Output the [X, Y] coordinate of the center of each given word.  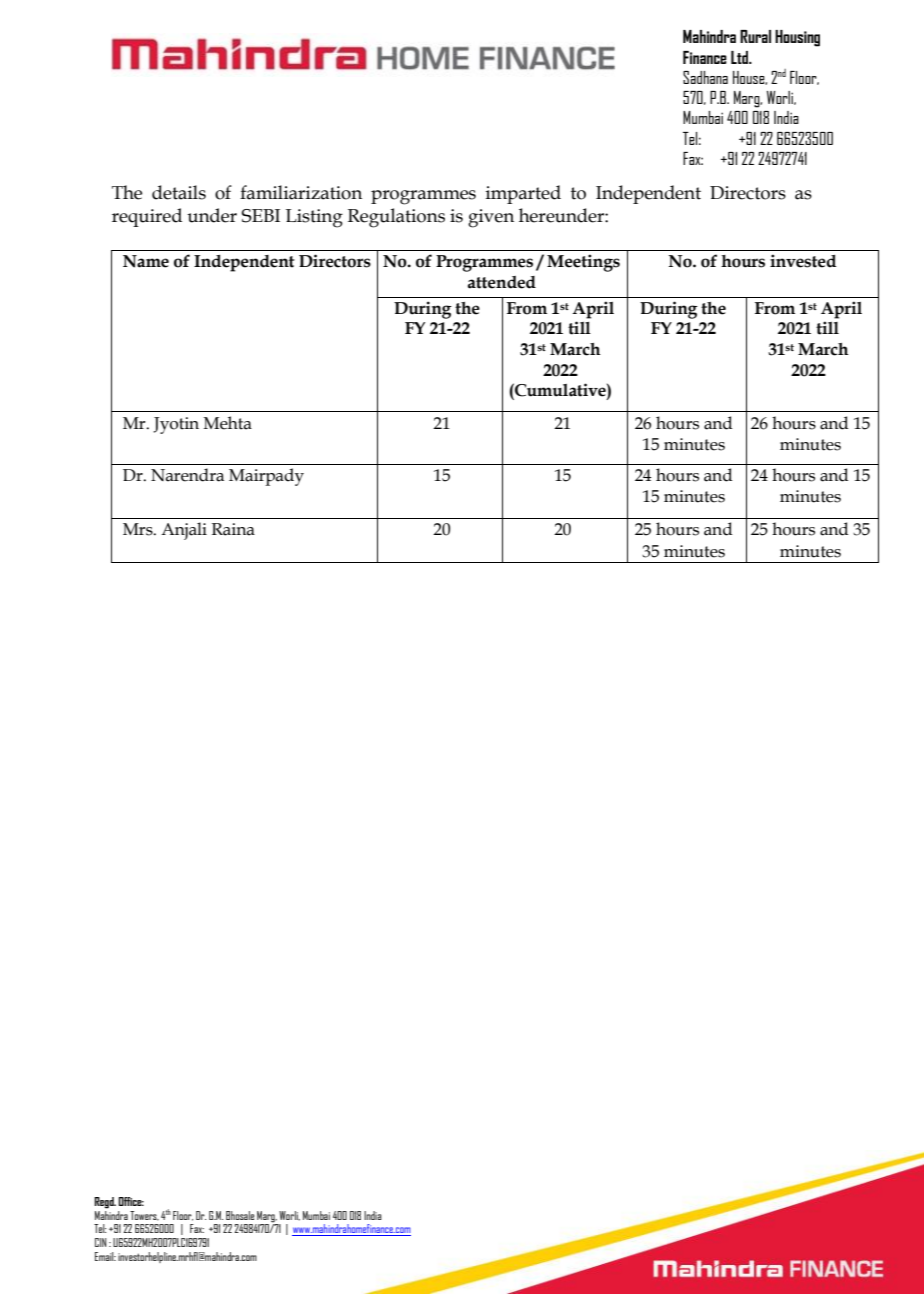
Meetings [583, 263]
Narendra [187, 475]
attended [502, 282]
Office [131, 1201]
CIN [101, 1242]
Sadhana [705, 77]
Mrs [139, 529]
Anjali [184, 531]
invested [803, 261]
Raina [233, 529]
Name [146, 261]
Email [105, 1256]
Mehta [227, 423]
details [179, 192]
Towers [144, 1216]
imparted [523, 194]
